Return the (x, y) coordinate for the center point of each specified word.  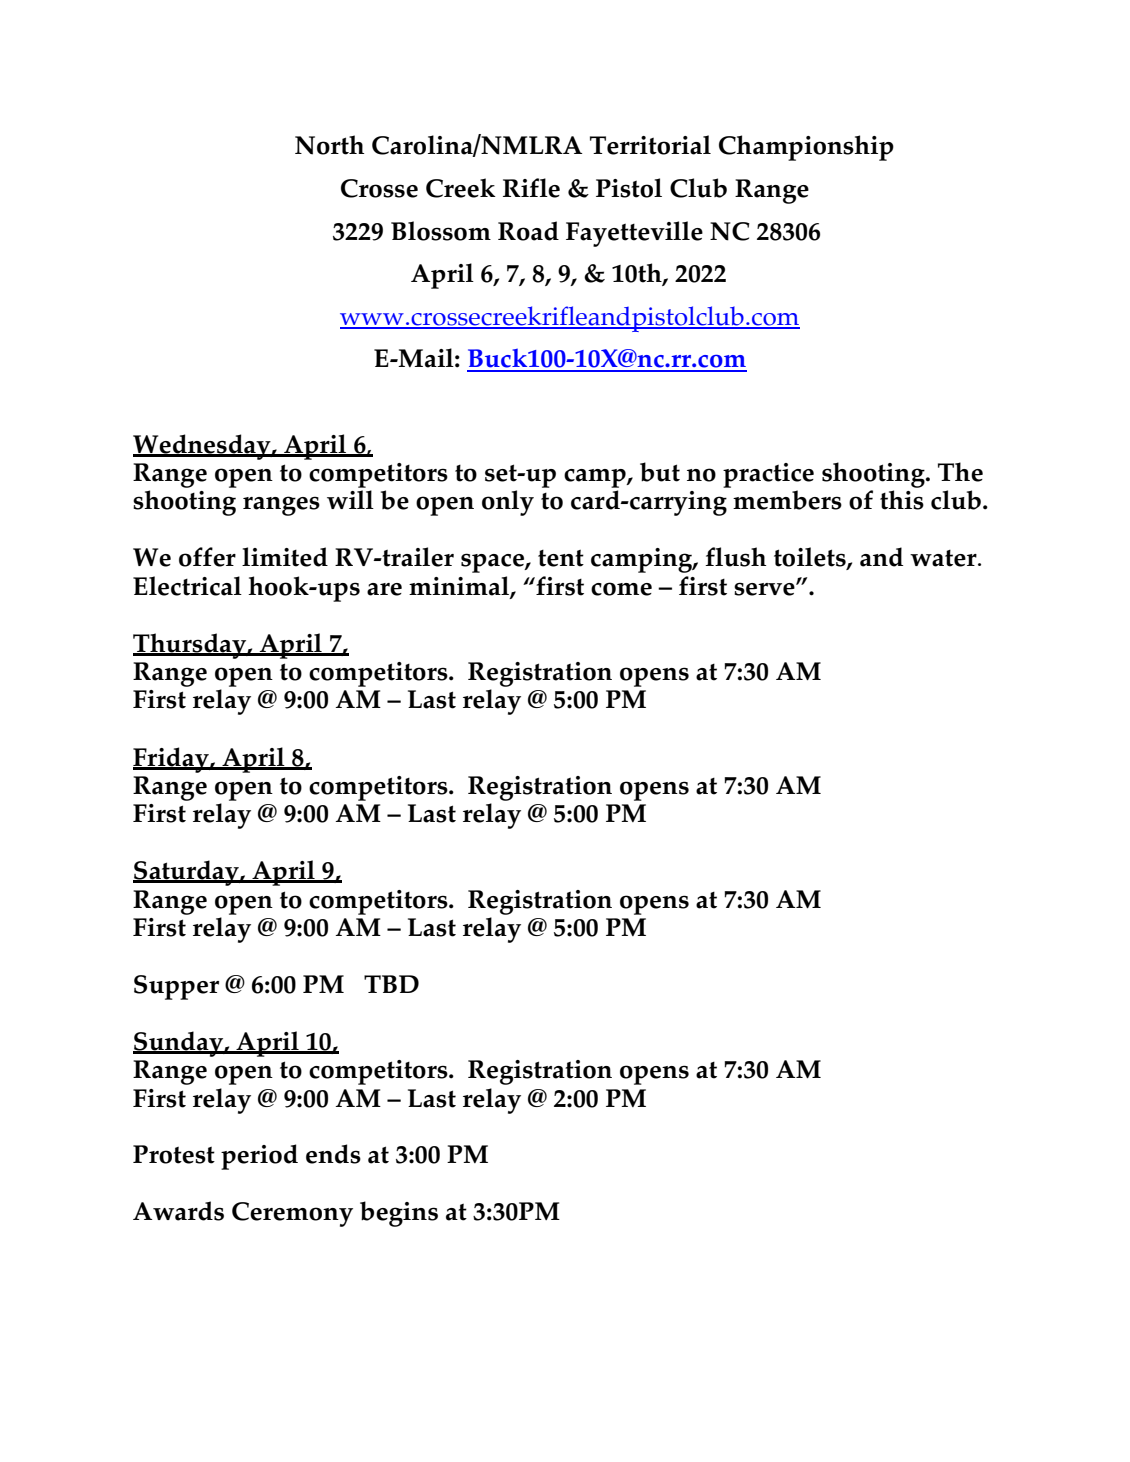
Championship (806, 148)
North (329, 145)
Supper (176, 987)
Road (528, 231)
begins (399, 1214)
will (350, 499)
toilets (811, 558)
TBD (391, 984)
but (660, 472)
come (621, 589)
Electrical (187, 586)
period (259, 1157)
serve (765, 589)
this (902, 500)
